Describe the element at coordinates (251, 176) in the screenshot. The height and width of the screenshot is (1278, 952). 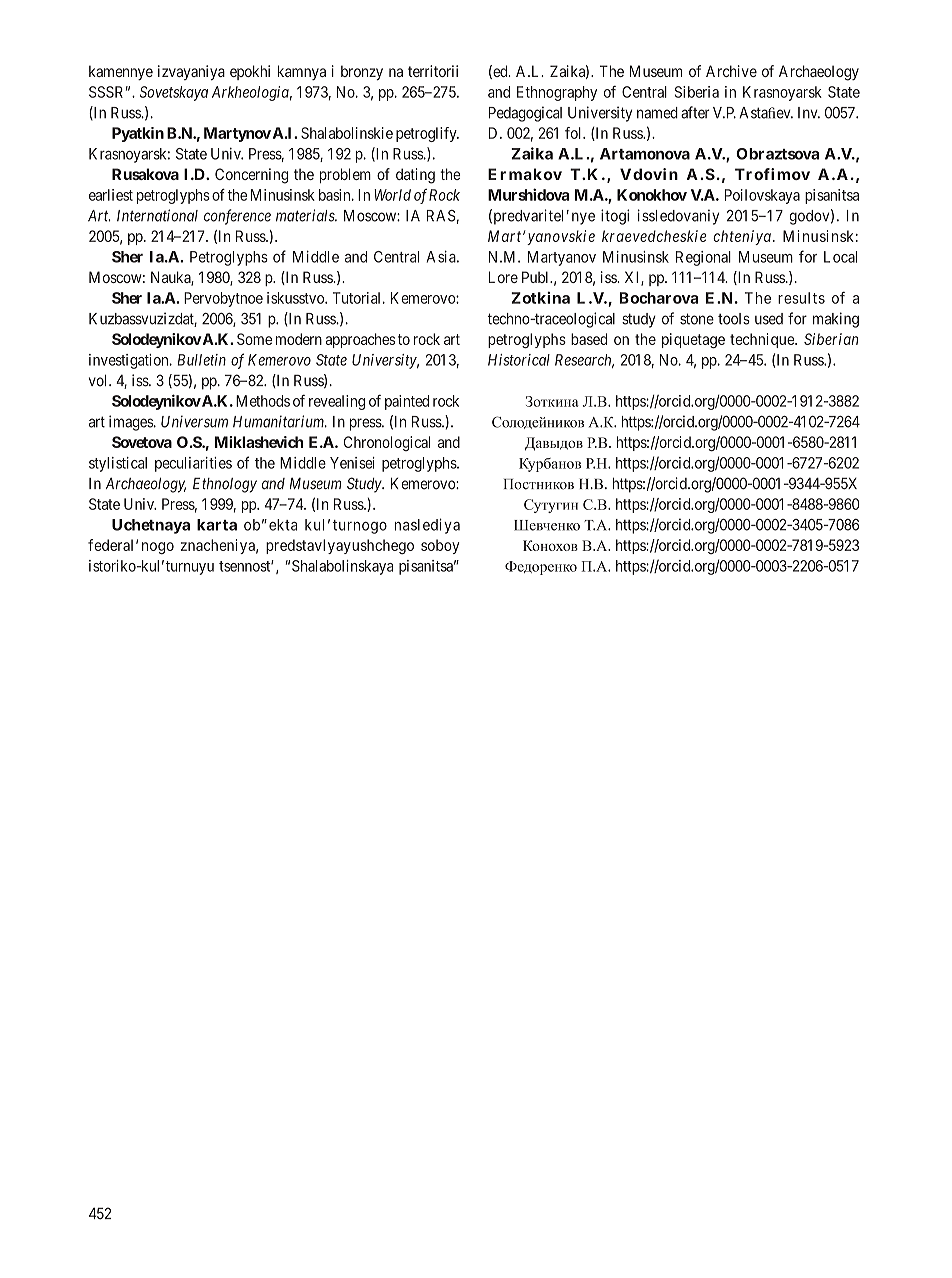
I see `Concerning` at that location.
